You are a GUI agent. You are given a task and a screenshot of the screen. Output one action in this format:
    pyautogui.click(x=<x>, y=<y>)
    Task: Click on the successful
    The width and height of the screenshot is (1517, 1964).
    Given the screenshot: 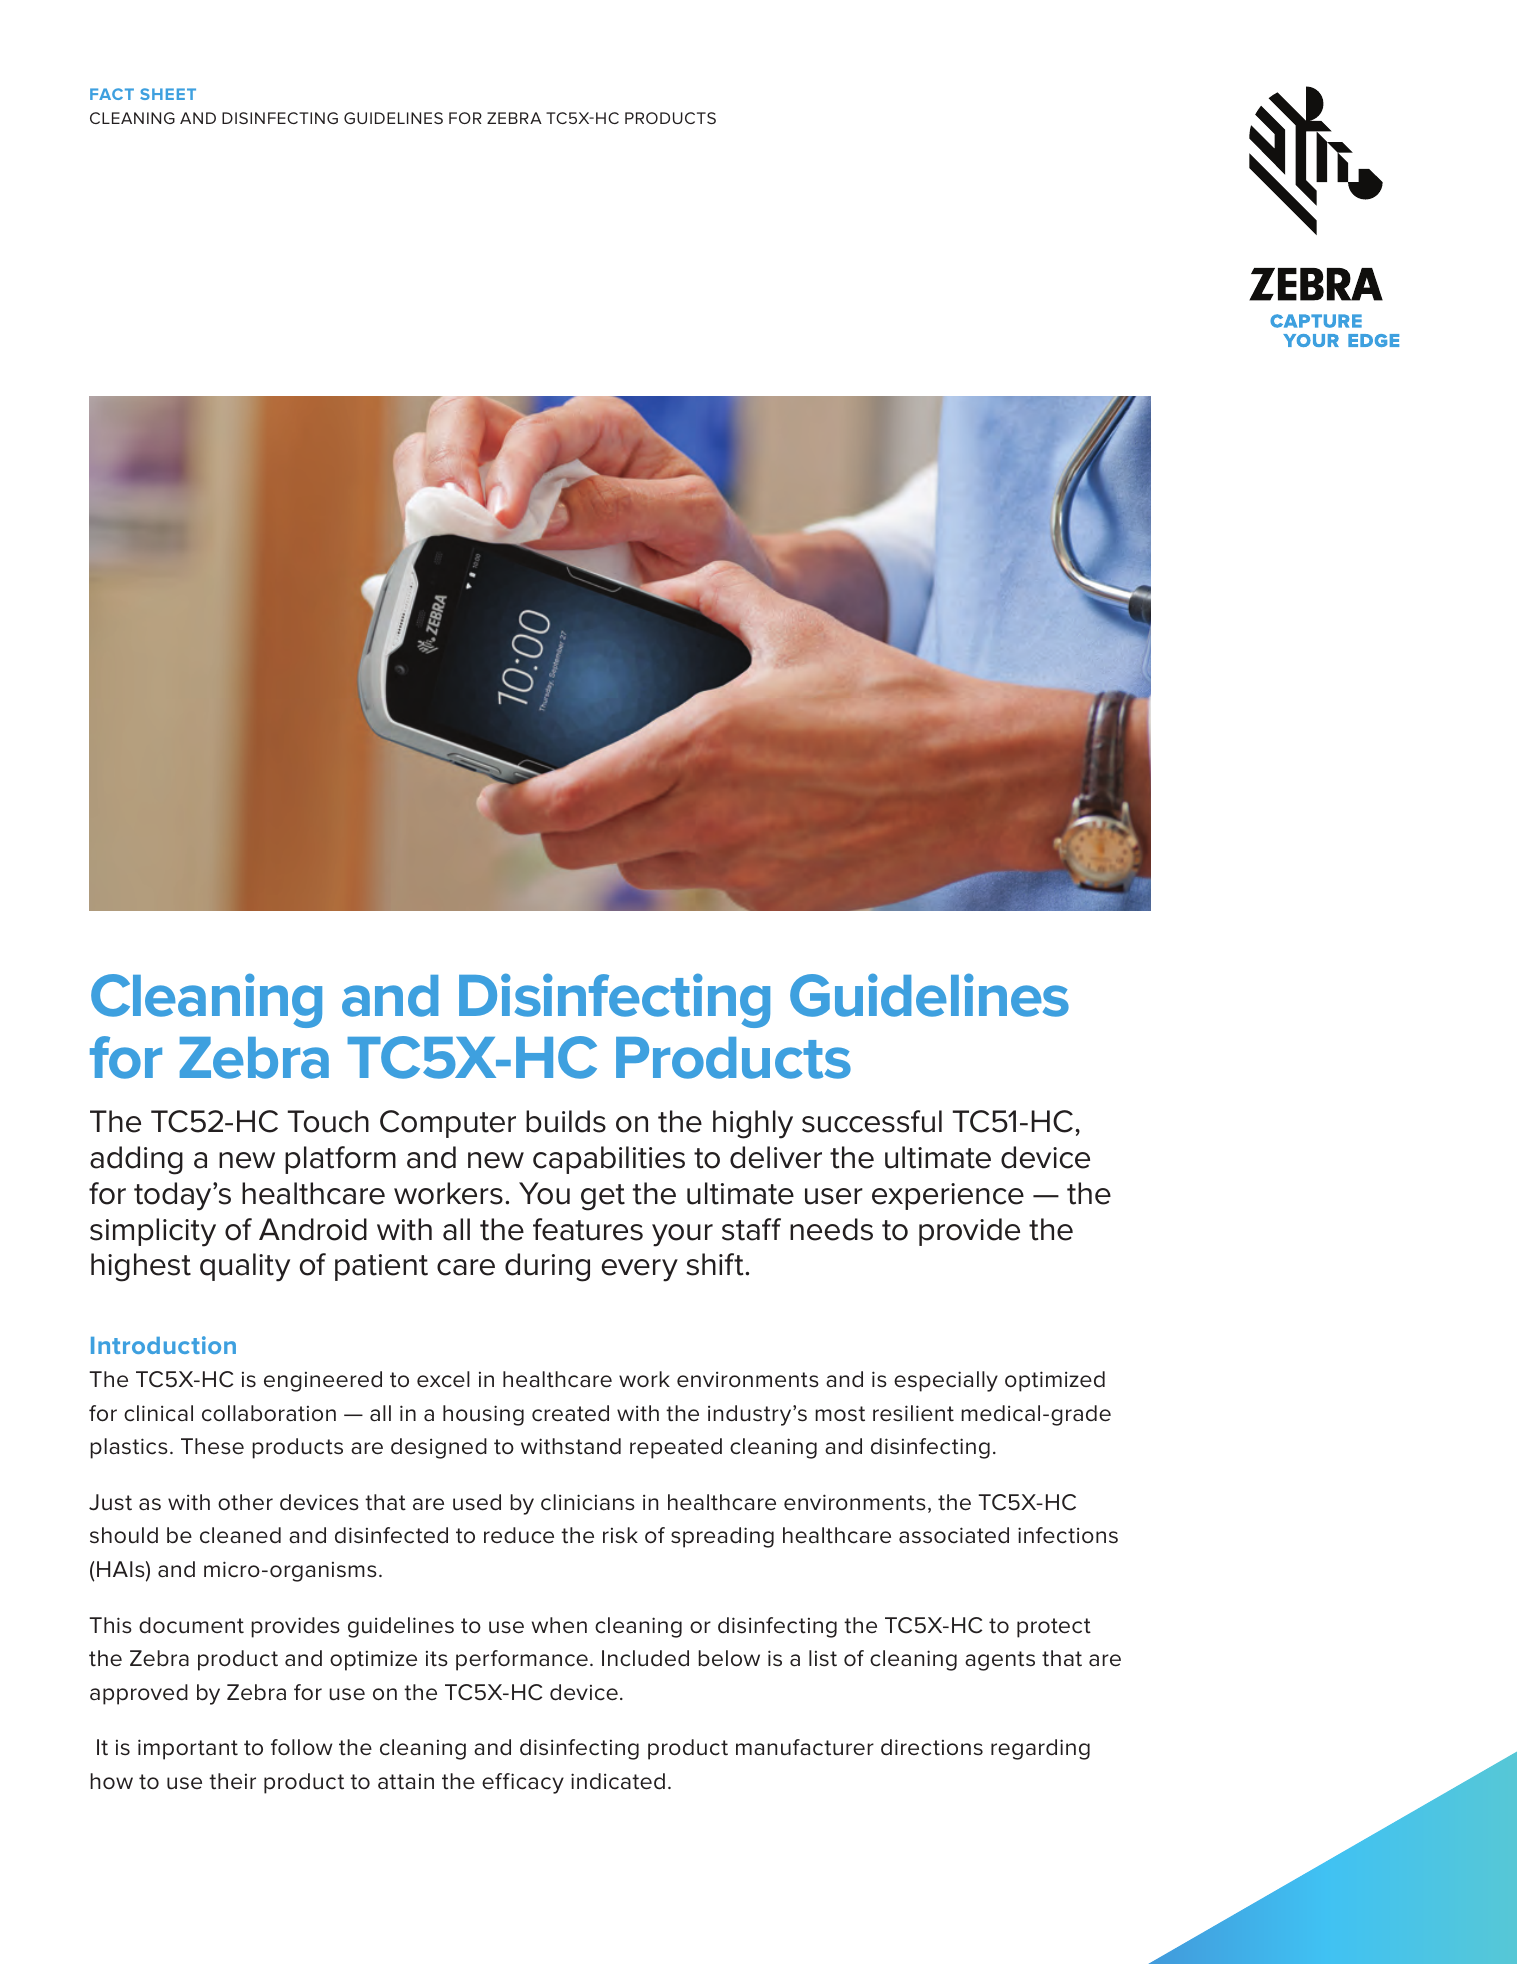 What is the action you would take?
    pyautogui.click(x=872, y=1121)
